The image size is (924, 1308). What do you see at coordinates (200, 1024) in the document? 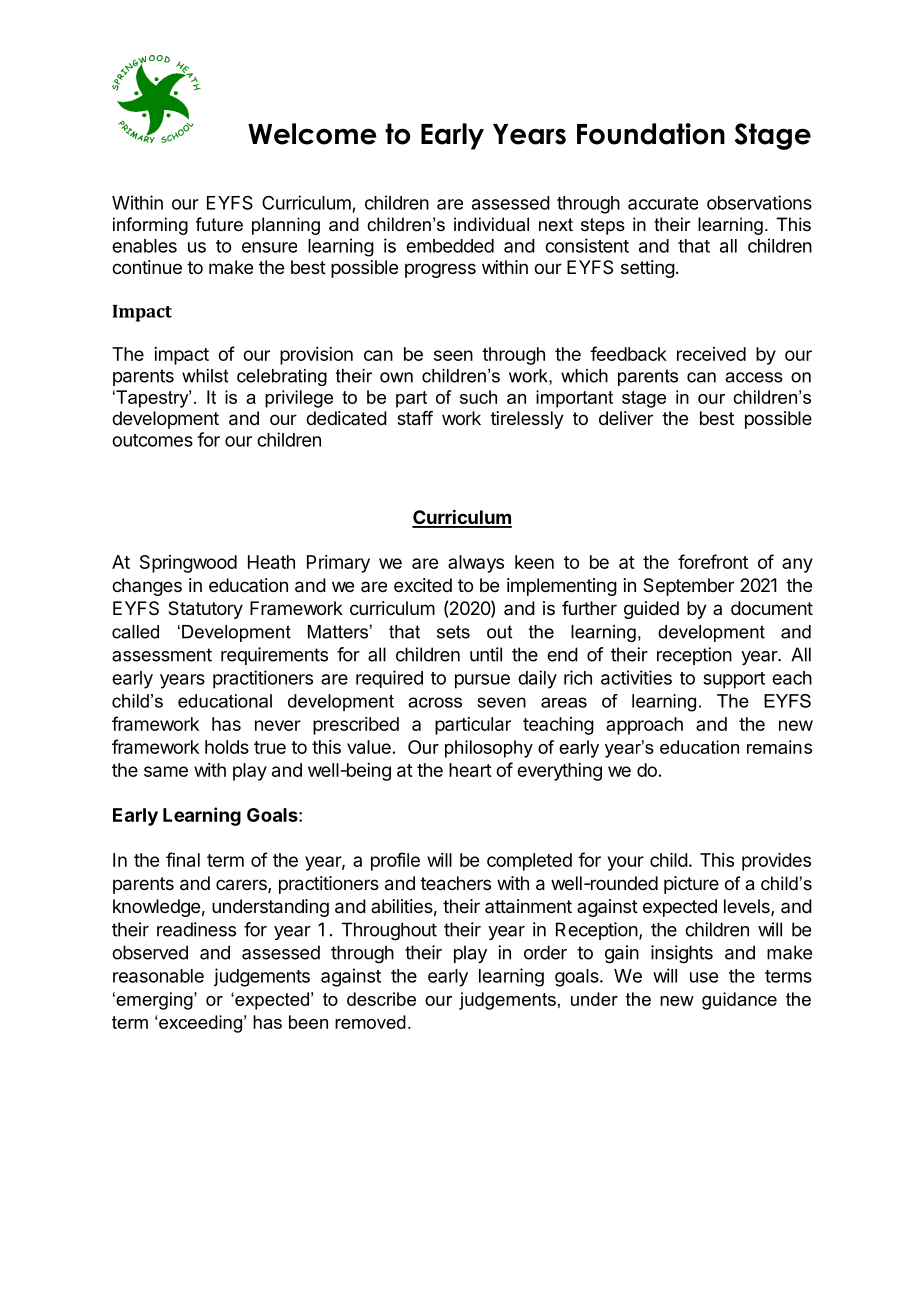
I see `exceeding` at bounding box center [200, 1024].
